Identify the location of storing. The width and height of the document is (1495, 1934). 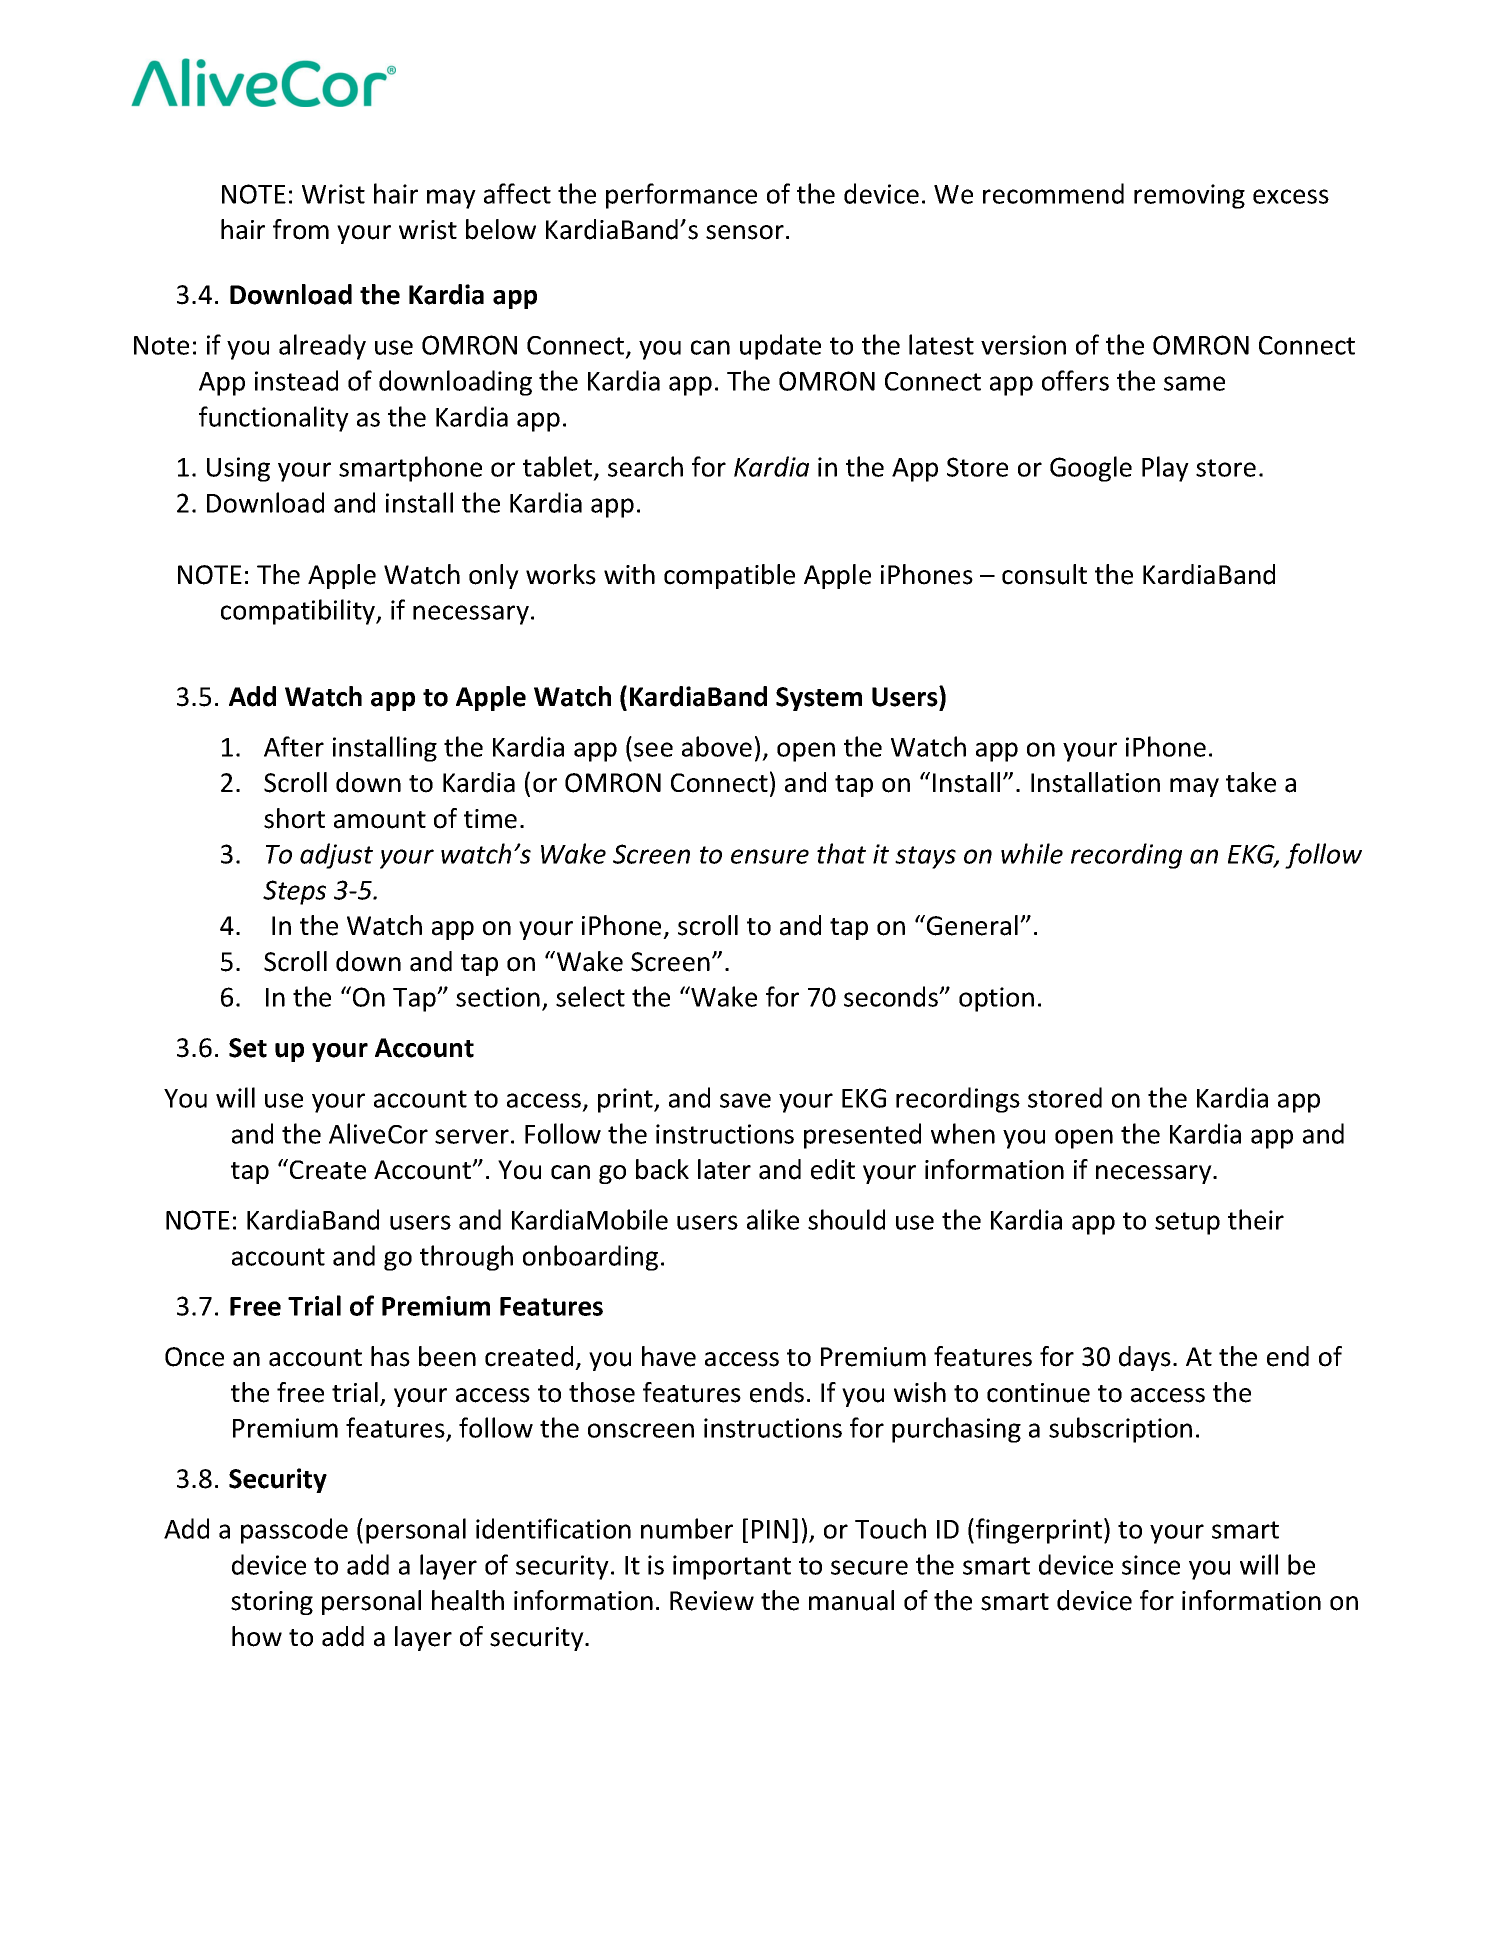
(272, 1603).
